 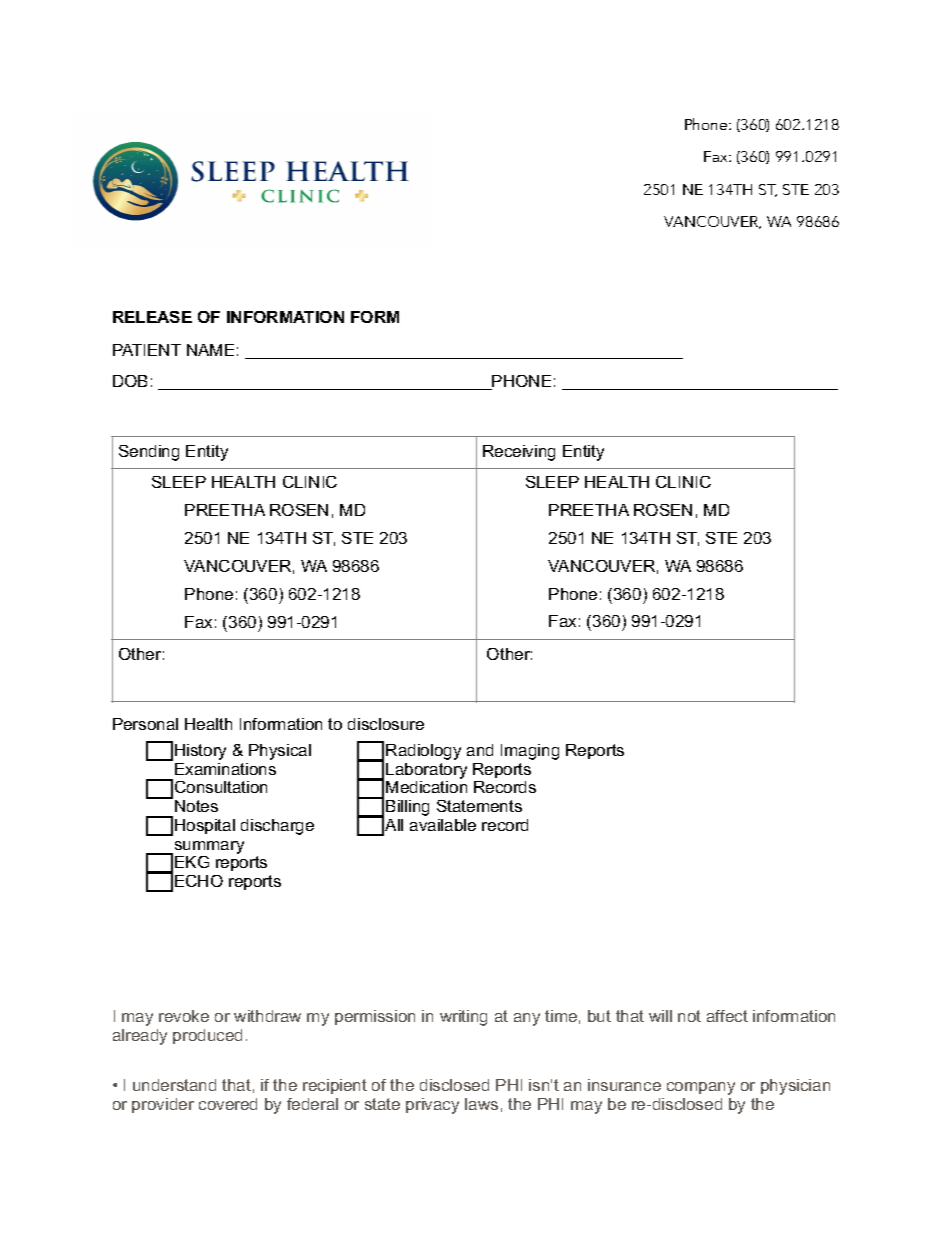 I want to click on Imaging, so click(x=530, y=752).
